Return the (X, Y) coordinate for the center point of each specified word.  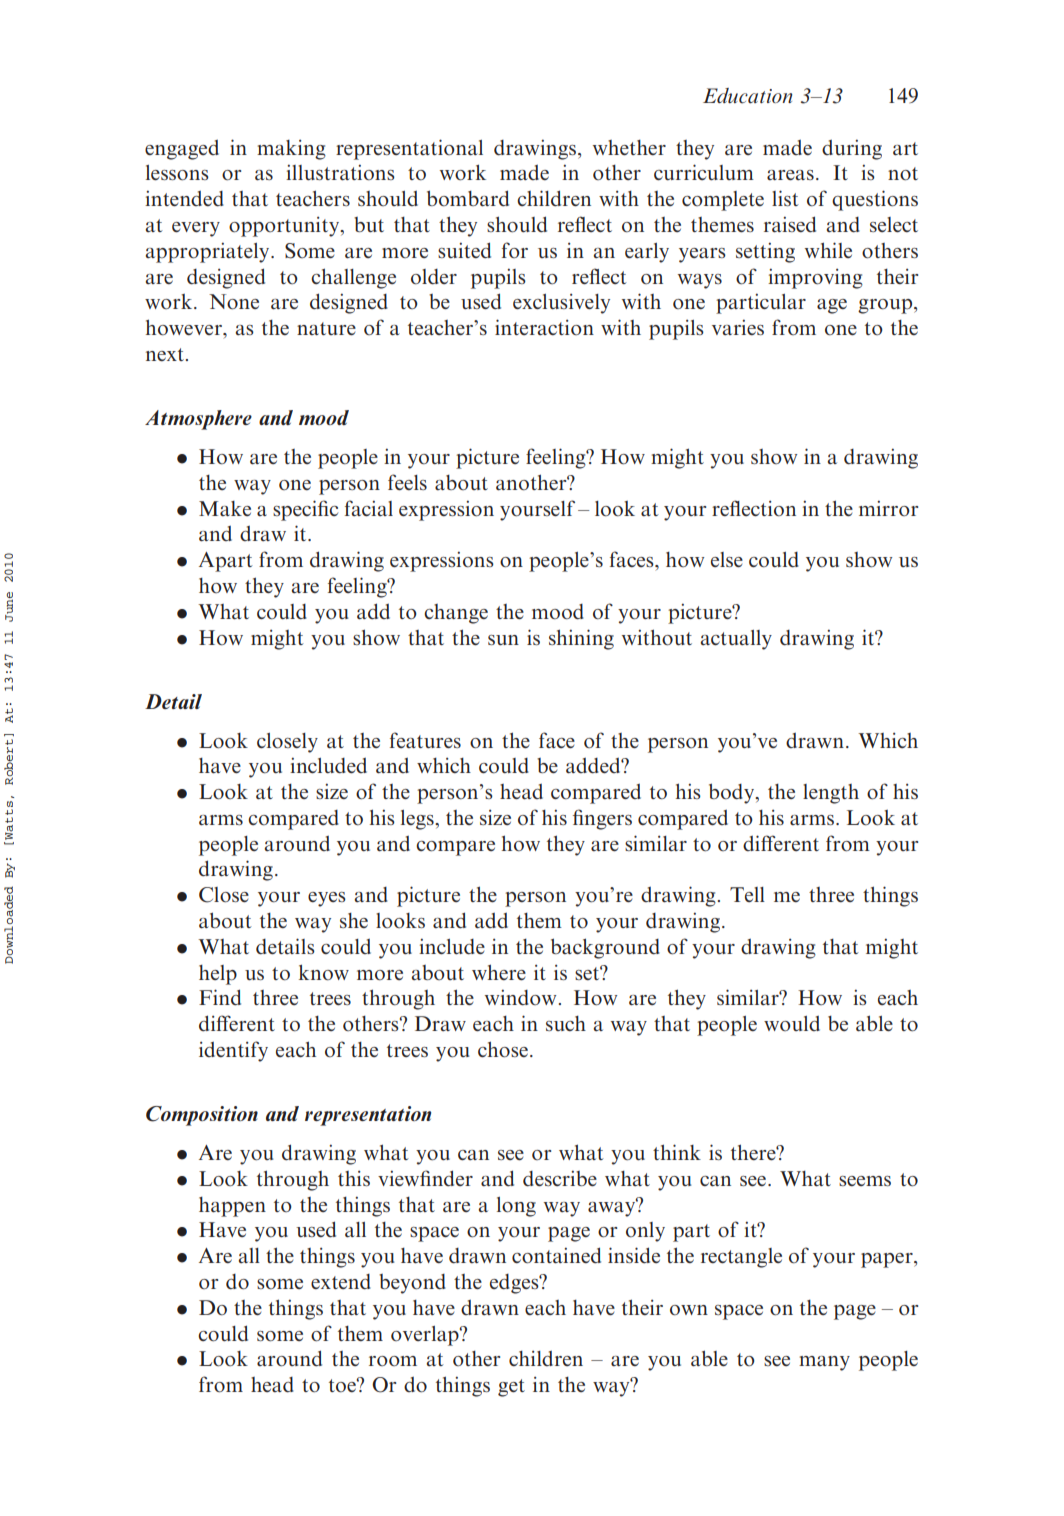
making (291, 150)
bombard (468, 198)
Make (225, 508)
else (727, 559)
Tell (747, 894)
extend (341, 1282)
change (456, 614)
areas (790, 175)
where (499, 972)
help (218, 975)
